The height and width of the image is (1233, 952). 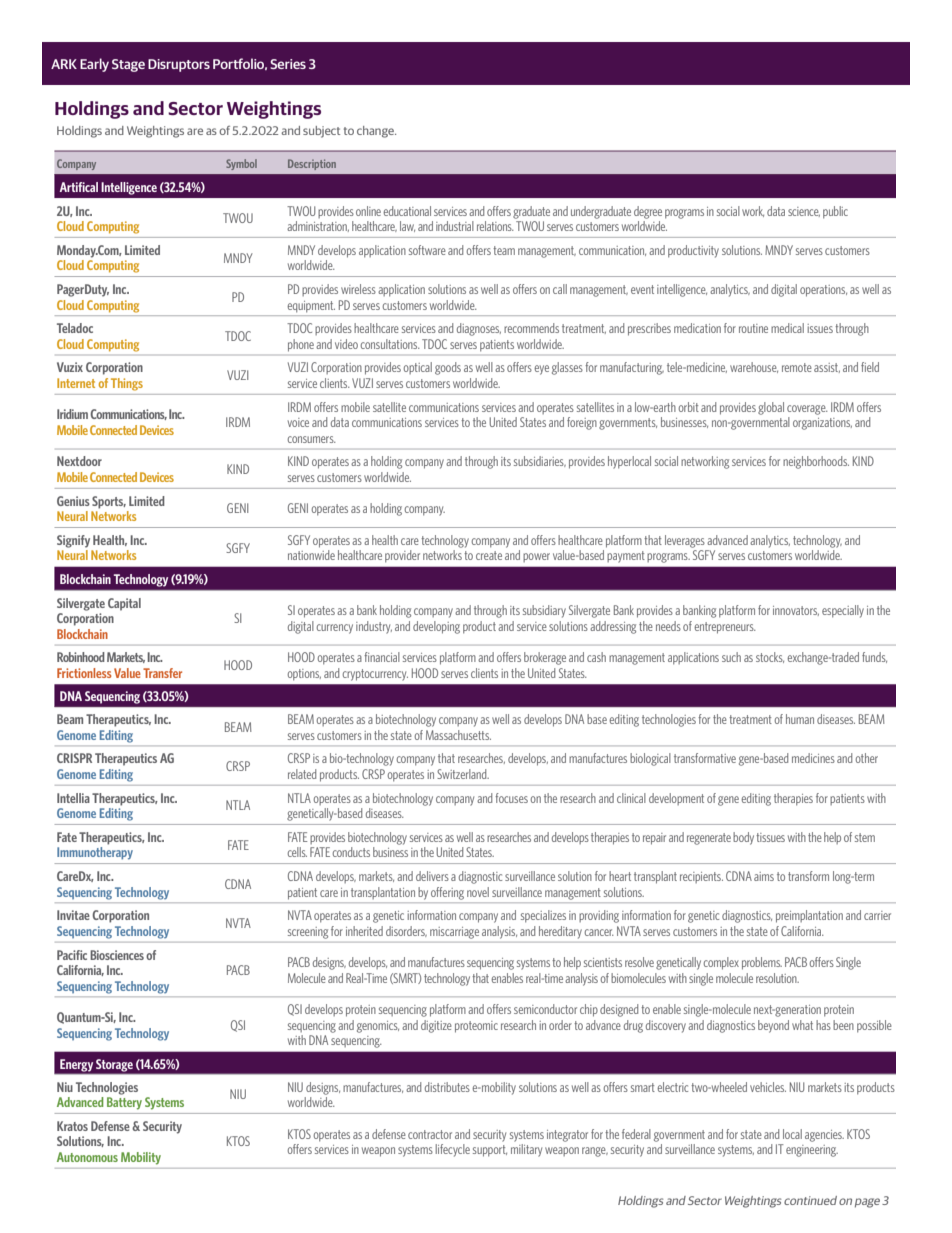 What do you see at coordinates (835, 212) in the image?
I see `public` at bounding box center [835, 212].
